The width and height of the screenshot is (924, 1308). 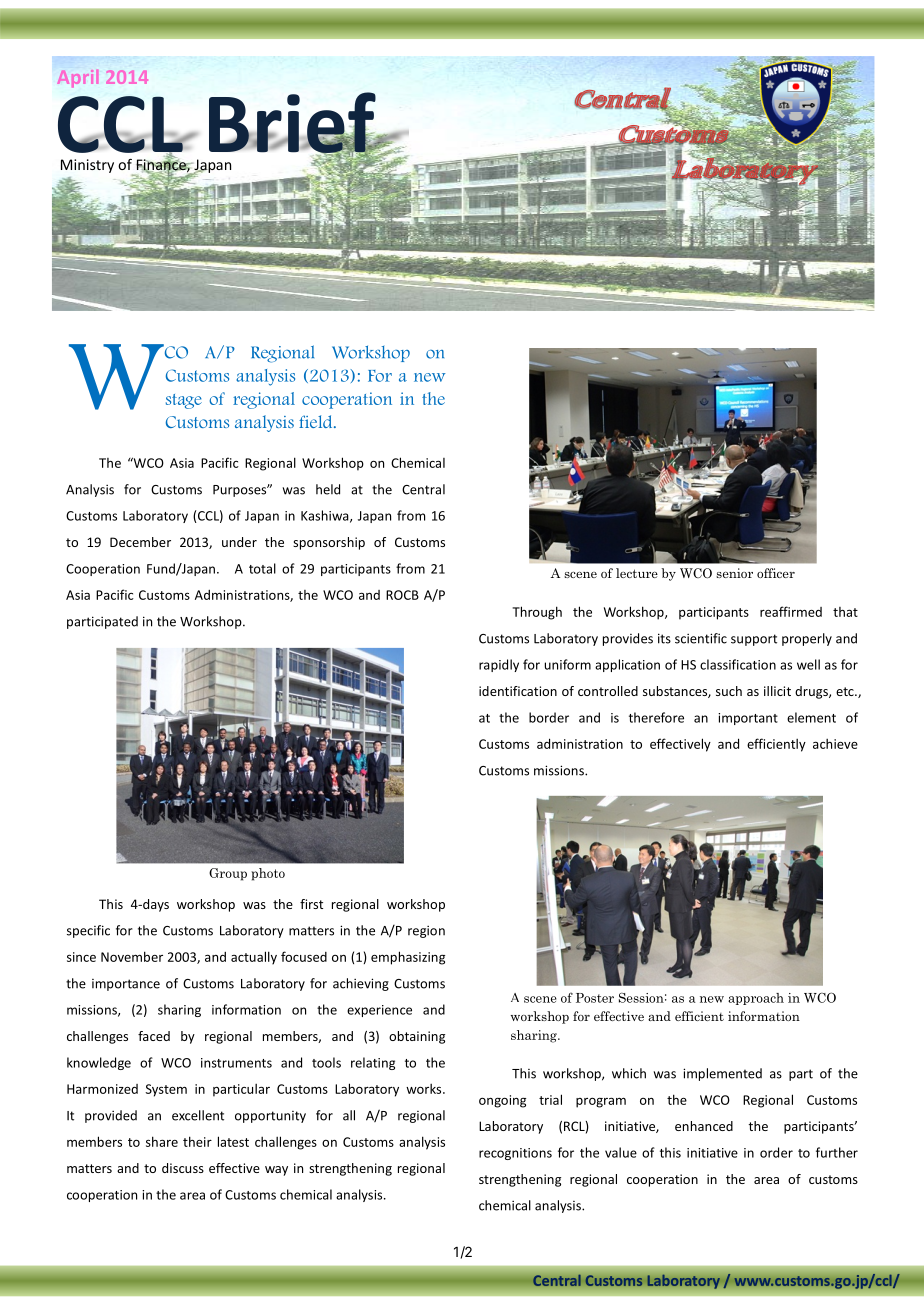 What do you see at coordinates (734, 573) in the screenshot?
I see `senior` at bounding box center [734, 573].
